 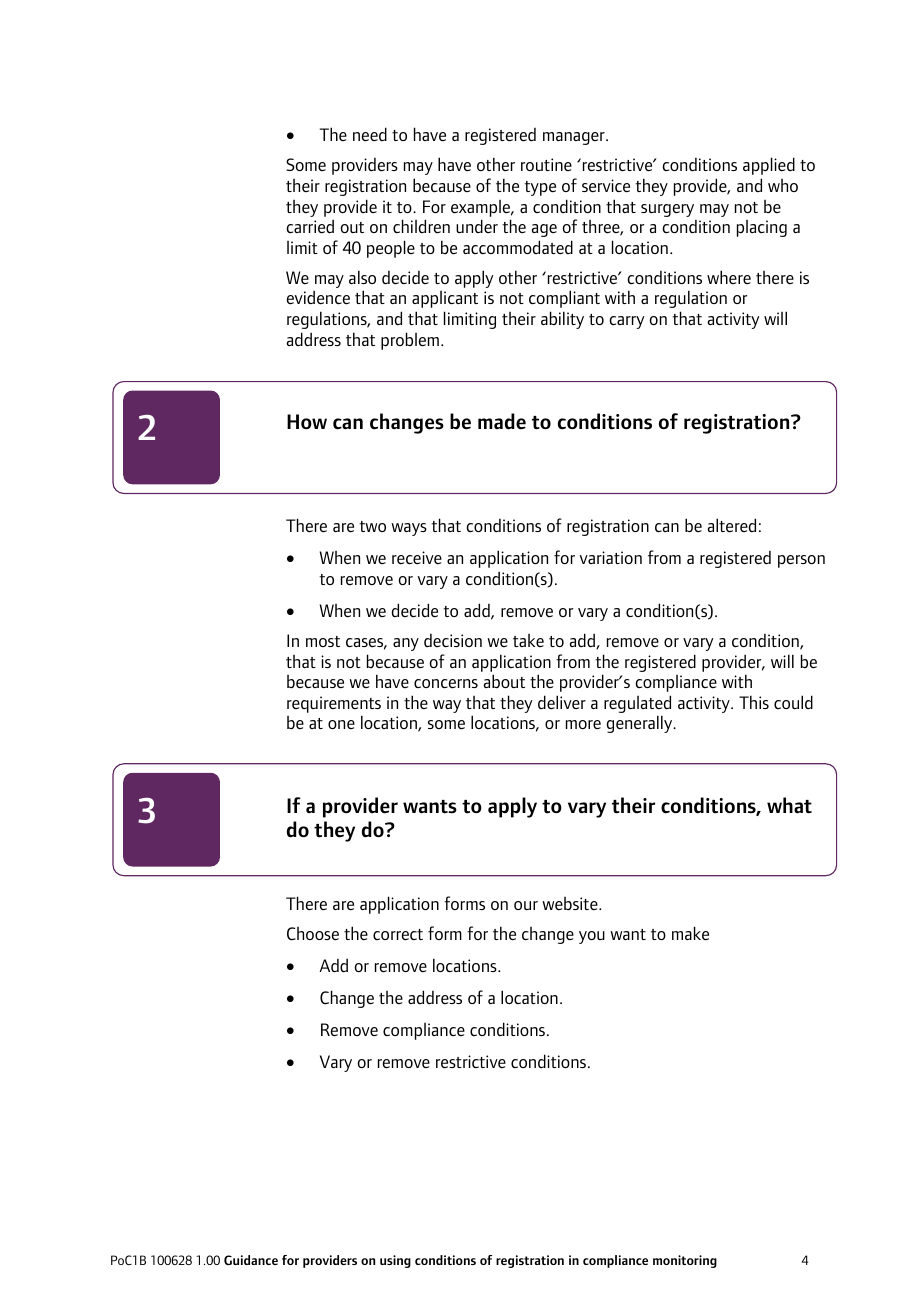 What do you see at coordinates (504, 681) in the screenshot?
I see `about` at bounding box center [504, 681].
